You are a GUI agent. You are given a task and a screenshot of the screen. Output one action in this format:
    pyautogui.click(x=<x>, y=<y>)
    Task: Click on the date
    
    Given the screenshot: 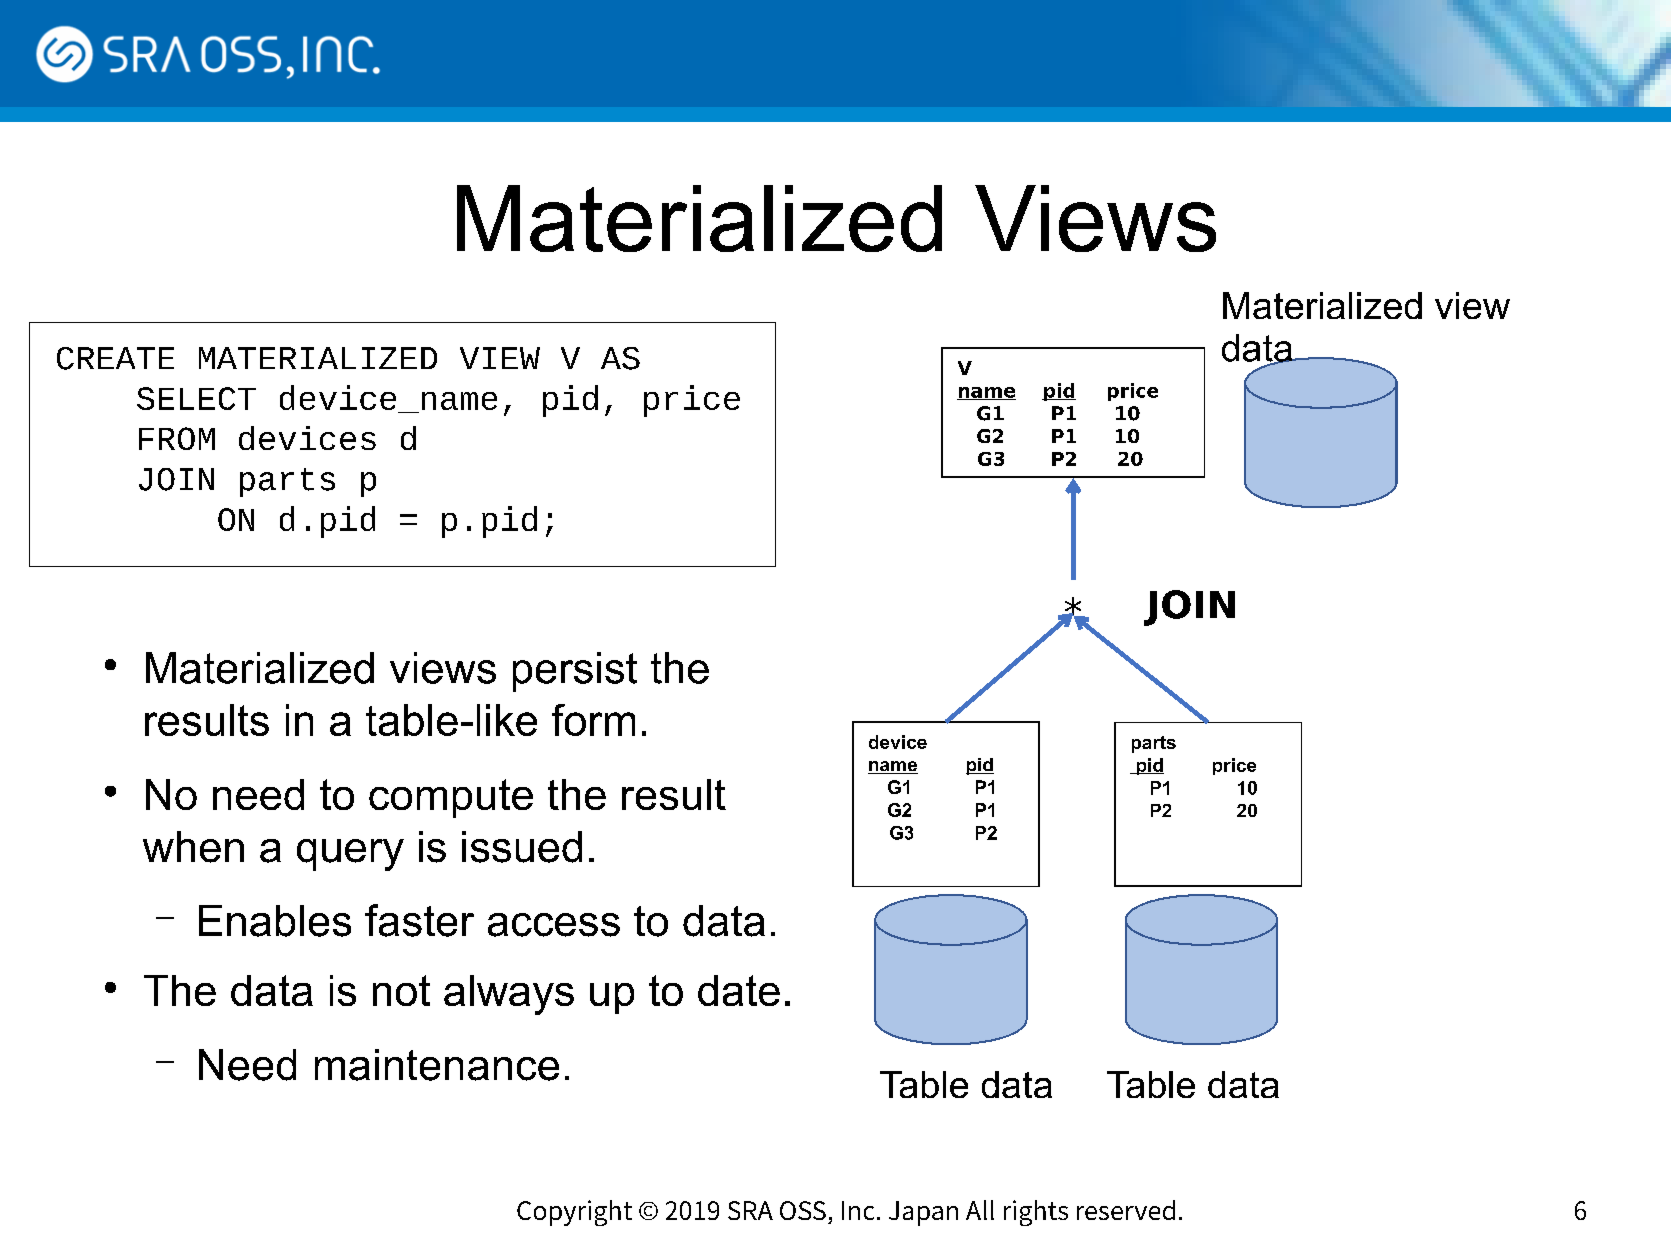 What is the action you would take?
    pyautogui.click(x=739, y=990)
